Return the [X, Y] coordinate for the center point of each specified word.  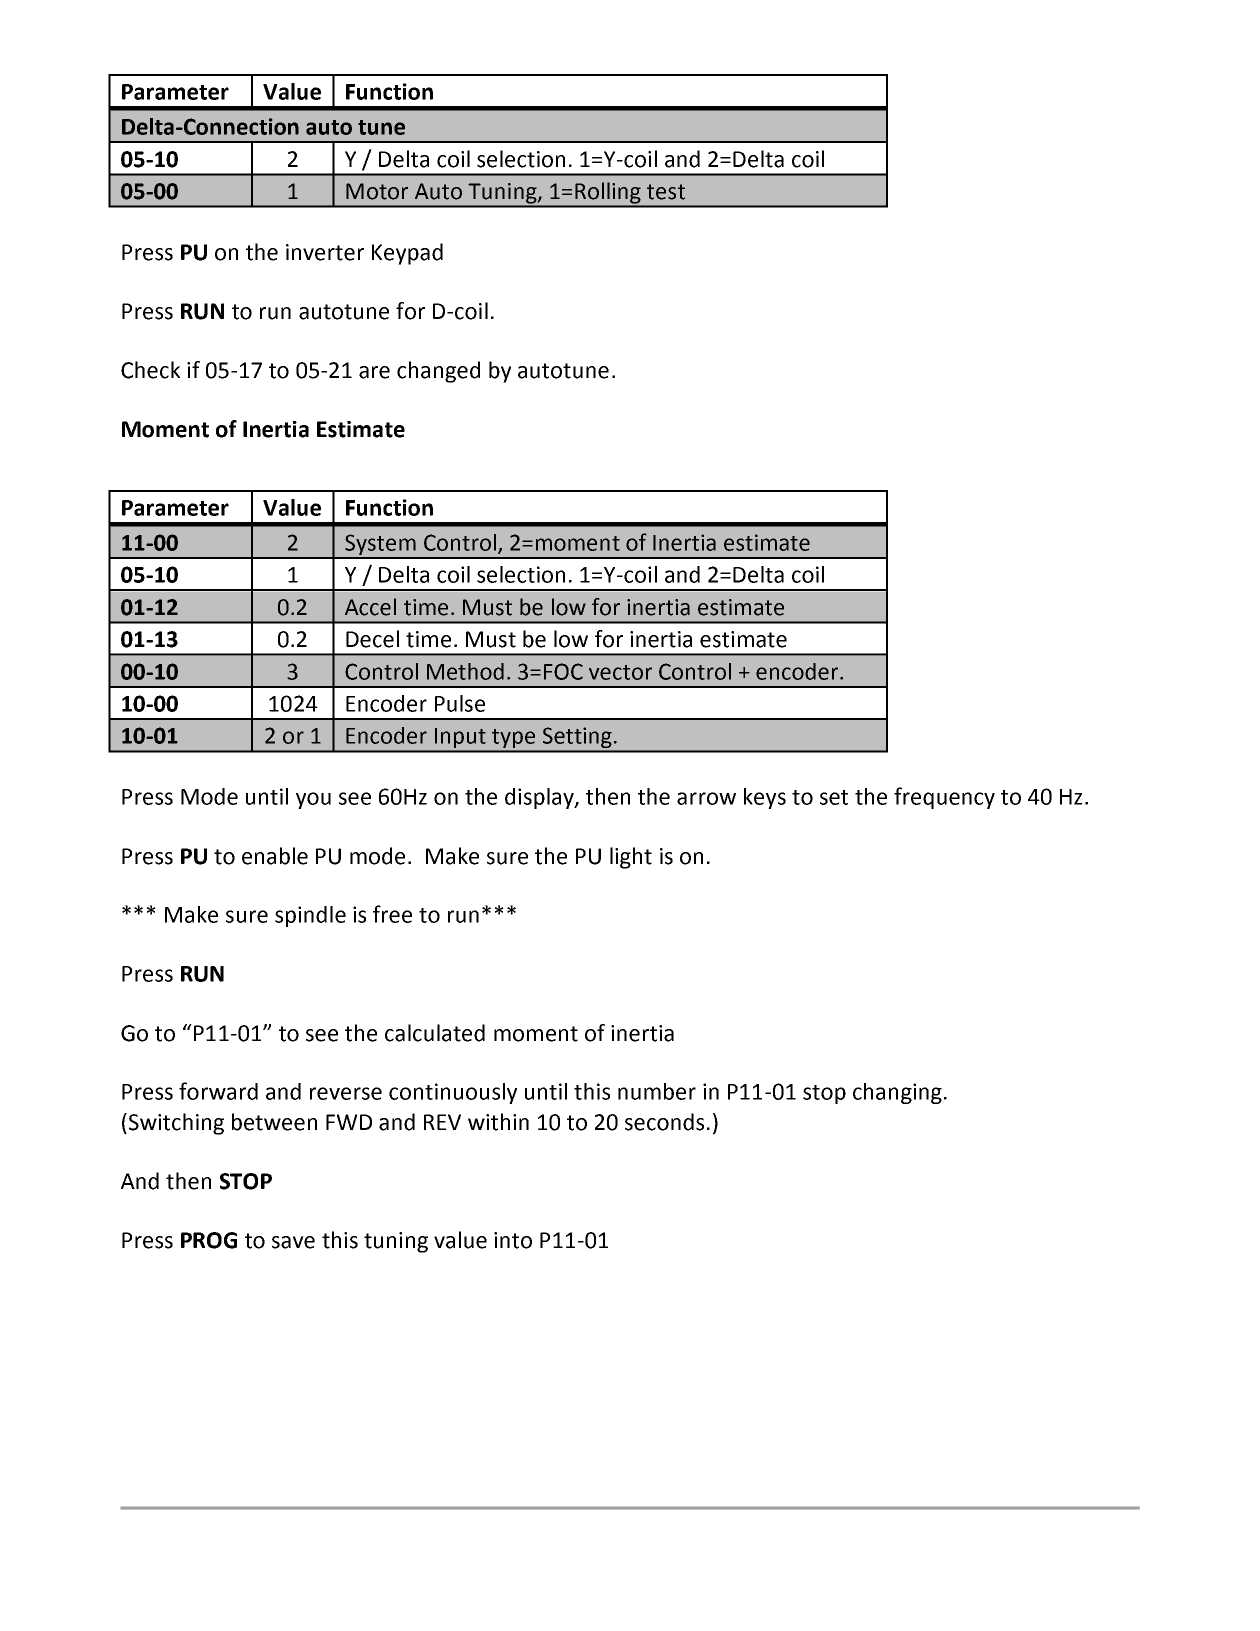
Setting [577, 739]
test [666, 192]
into [513, 1240]
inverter [325, 252]
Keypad [407, 254]
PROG [209, 1240]
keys [765, 798]
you [313, 800]
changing [897, 1093]
